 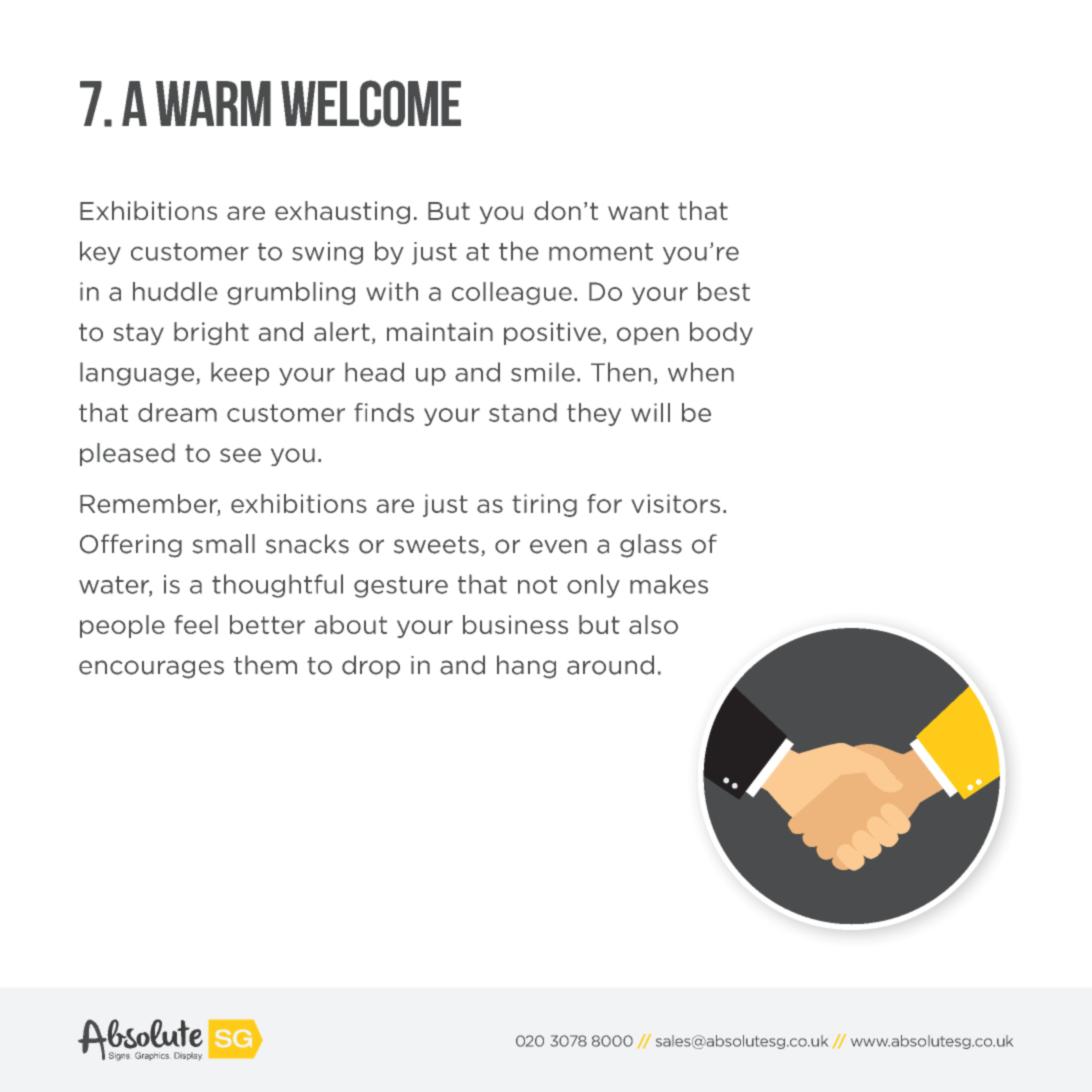 I want to click on encourages, so click(x=151, y=669).
